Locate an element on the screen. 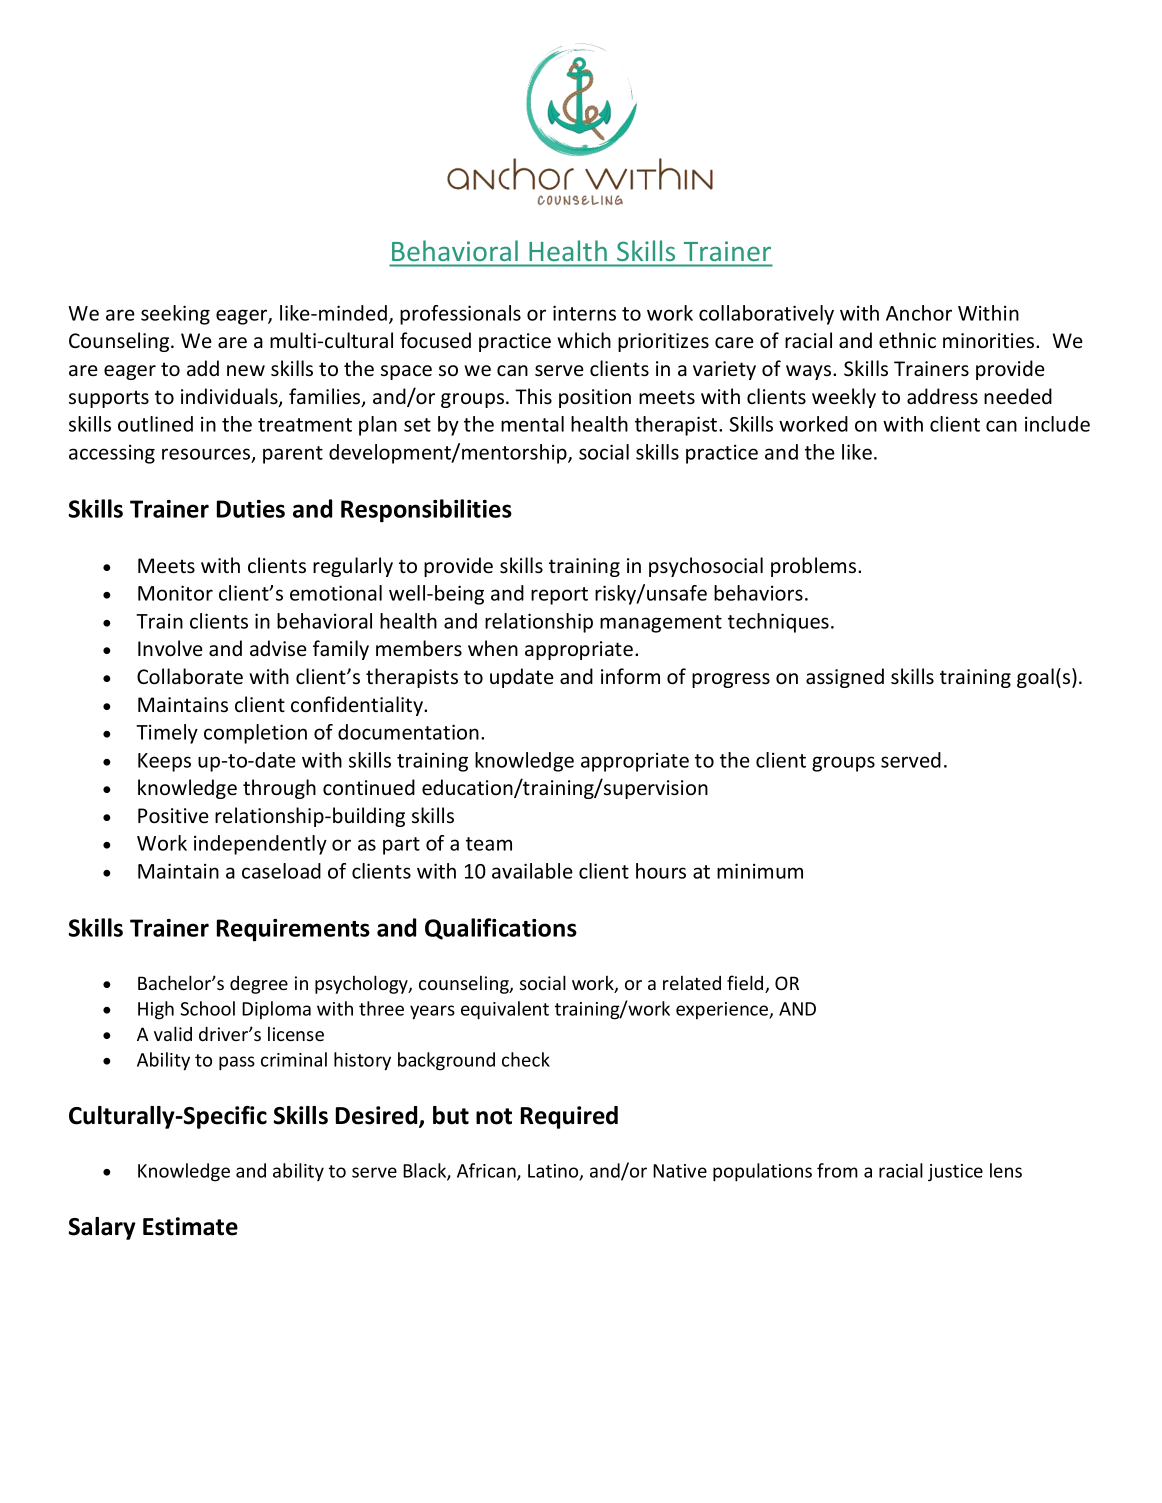  assigned is located at coordinates (845, 678).
